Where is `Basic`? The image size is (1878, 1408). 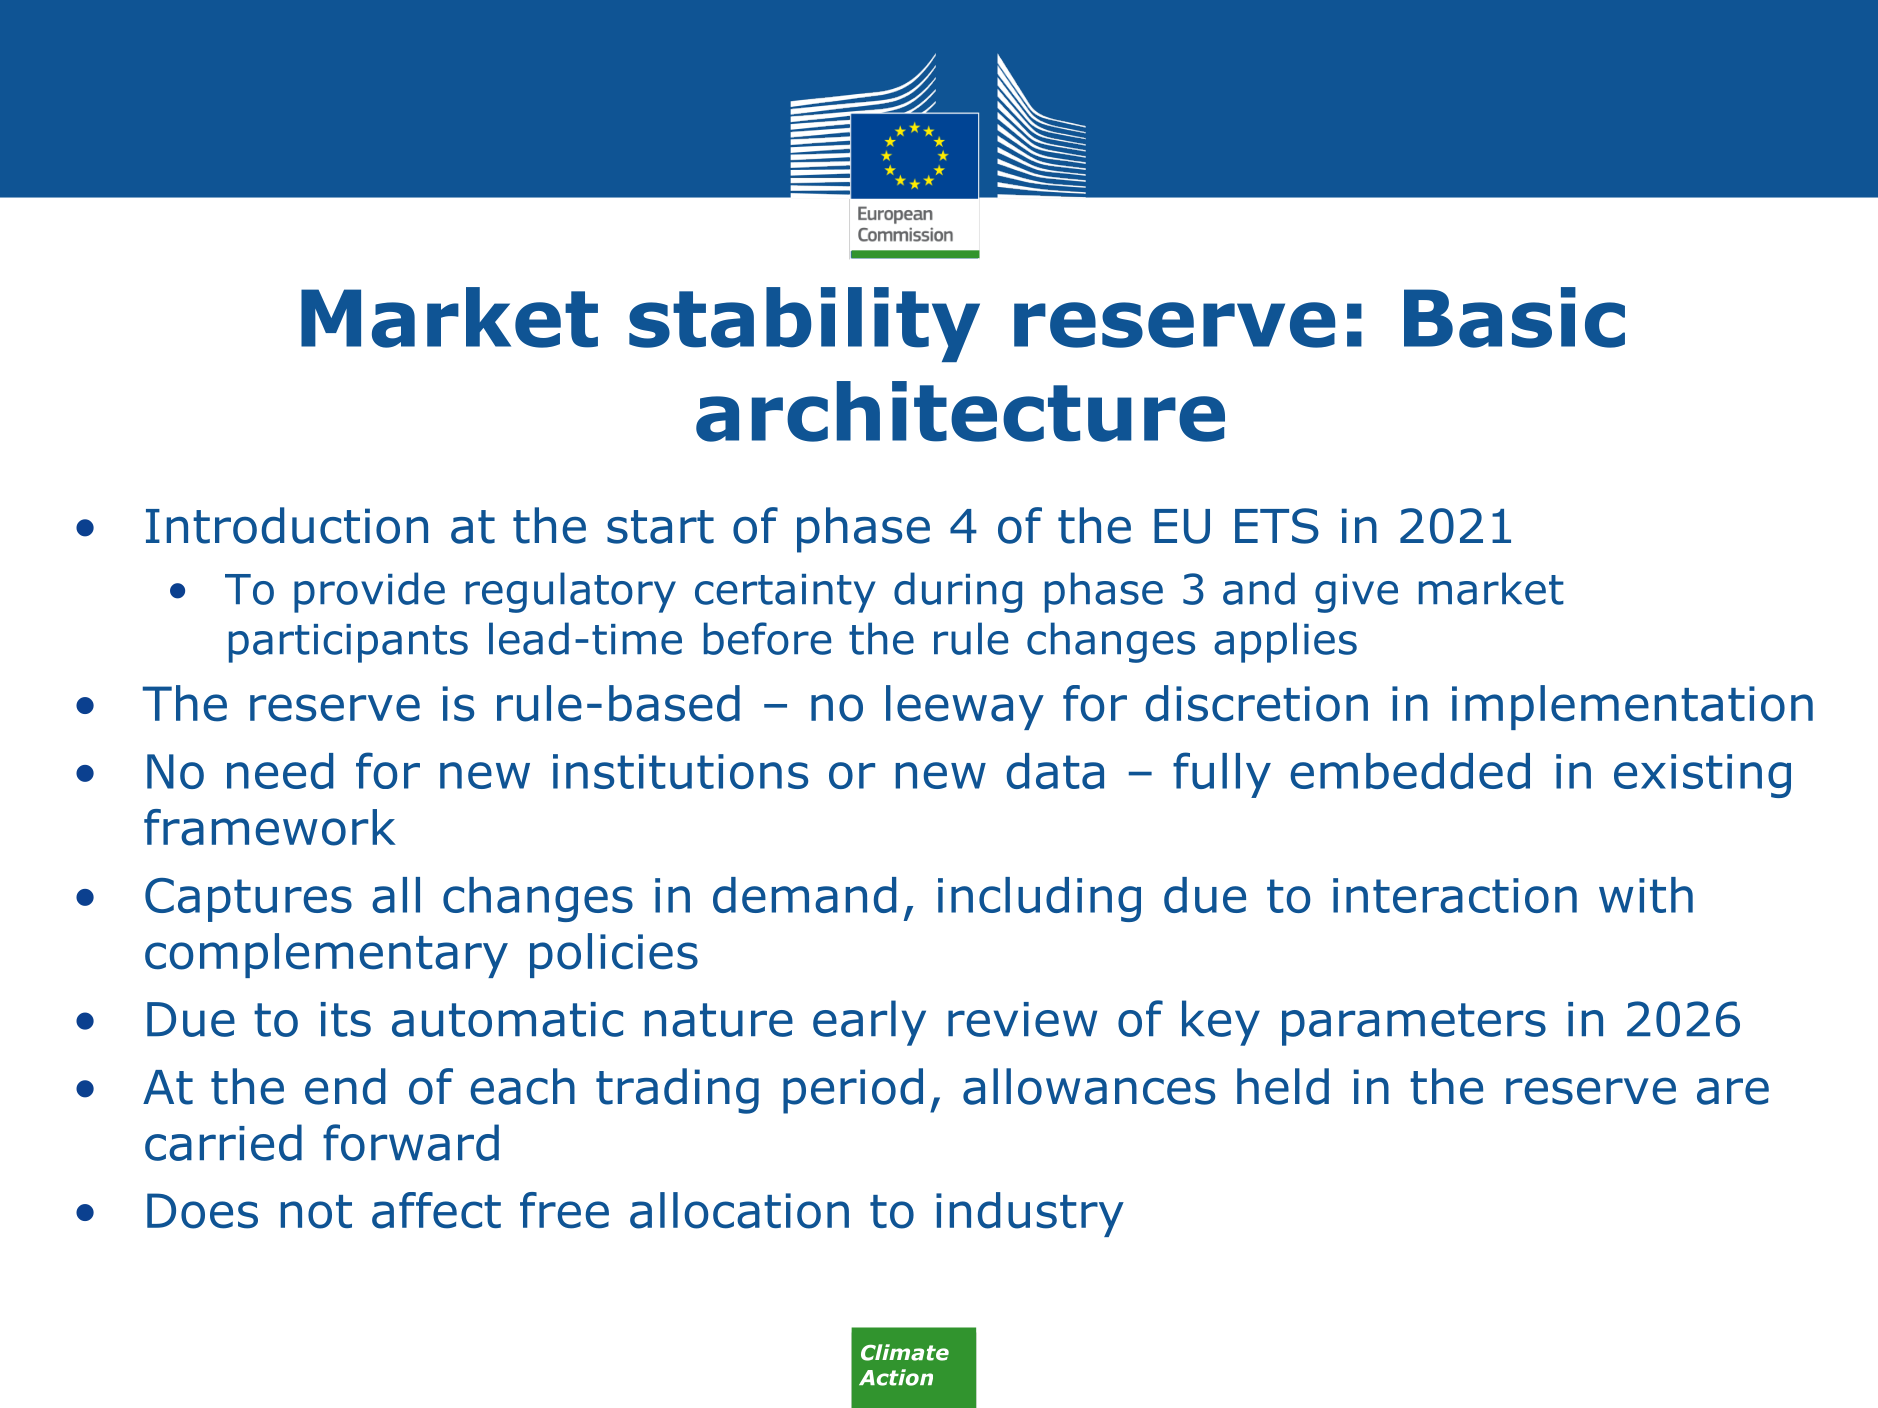
Basic is located at coordinates (1514, 317).
